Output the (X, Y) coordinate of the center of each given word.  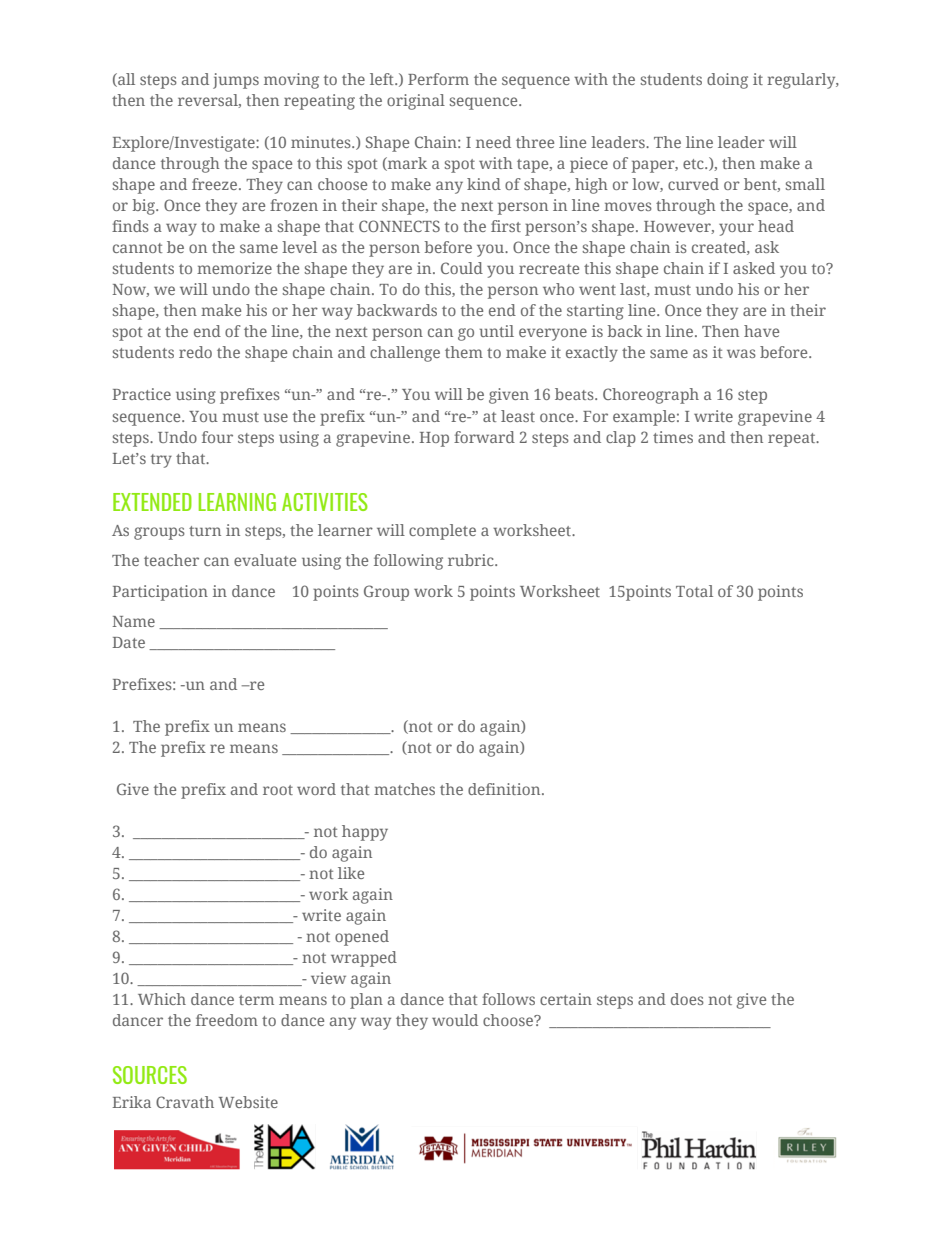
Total (694, 591)
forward (484, 437)
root (278, 790)
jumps (236, 81)
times (673, 437)
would (455, 1020)
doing (727, 81)
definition (505, 789)
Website (248, 1102)
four (217, 437)
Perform (438, 79)
